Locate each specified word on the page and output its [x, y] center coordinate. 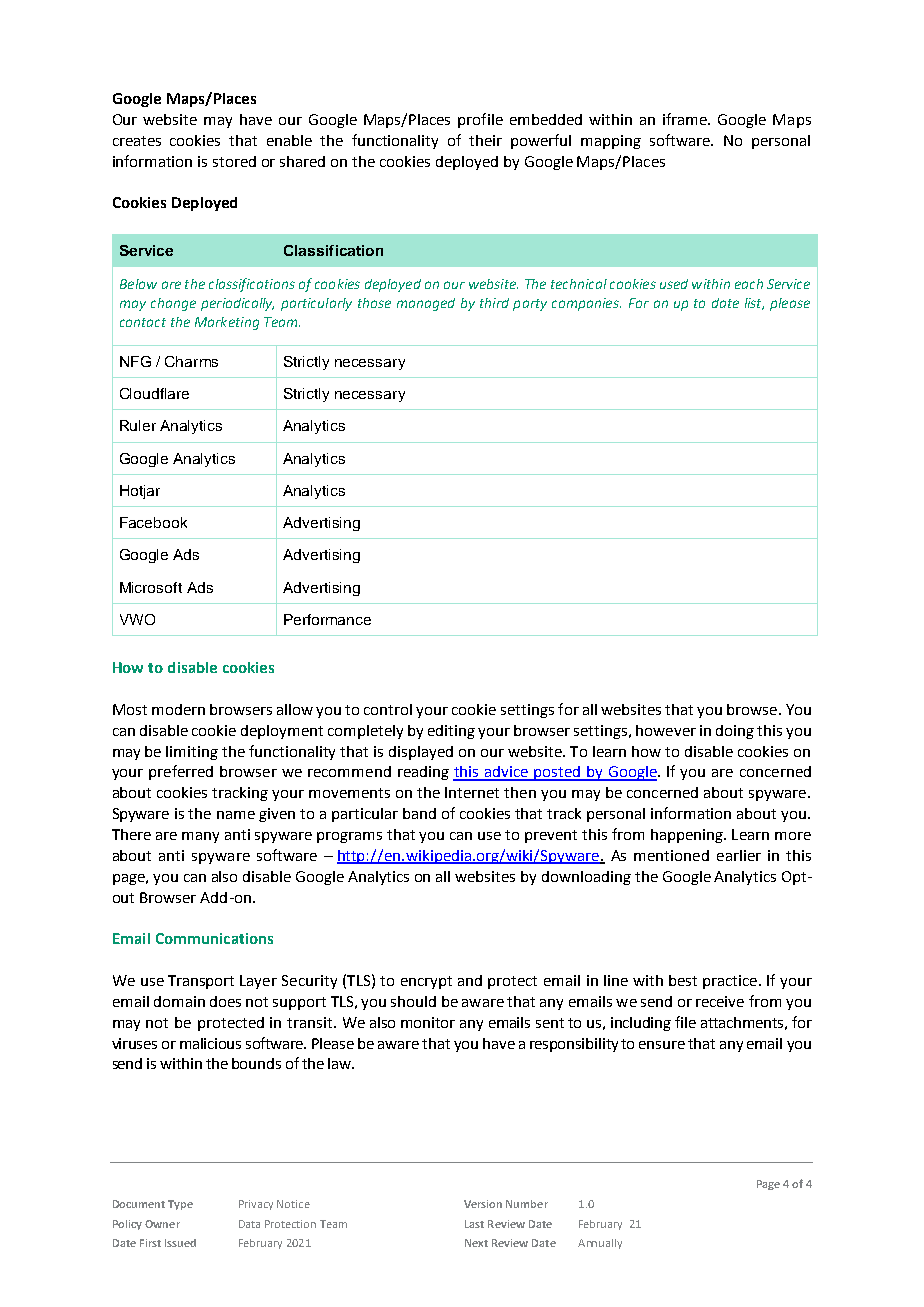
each [749, 284]
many [200, 837]
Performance [327, 619]
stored [234, 161]
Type [180, 1205]
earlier [739, 855]
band [419, 813]
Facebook [153, 522]
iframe [686, 119]
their [485, 140]
